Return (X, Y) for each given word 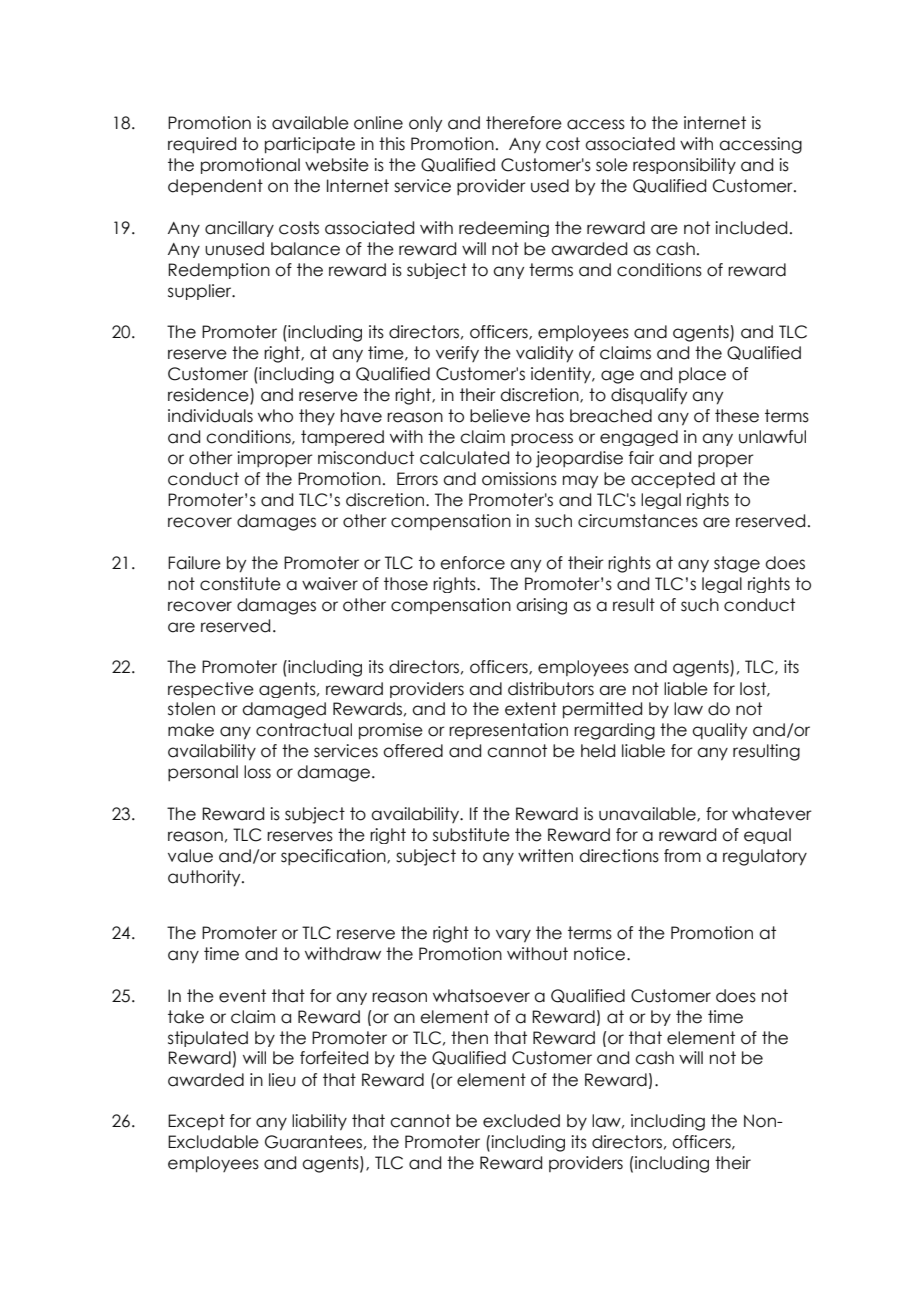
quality (719, 731)
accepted (673, 480)
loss (257, 772)
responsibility (684, 166)
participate (310, 145)
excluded (521, 1121)
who (275, 416)
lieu (282, 1080)
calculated (464, 458)
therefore (524, 123)
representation (508, 731)
